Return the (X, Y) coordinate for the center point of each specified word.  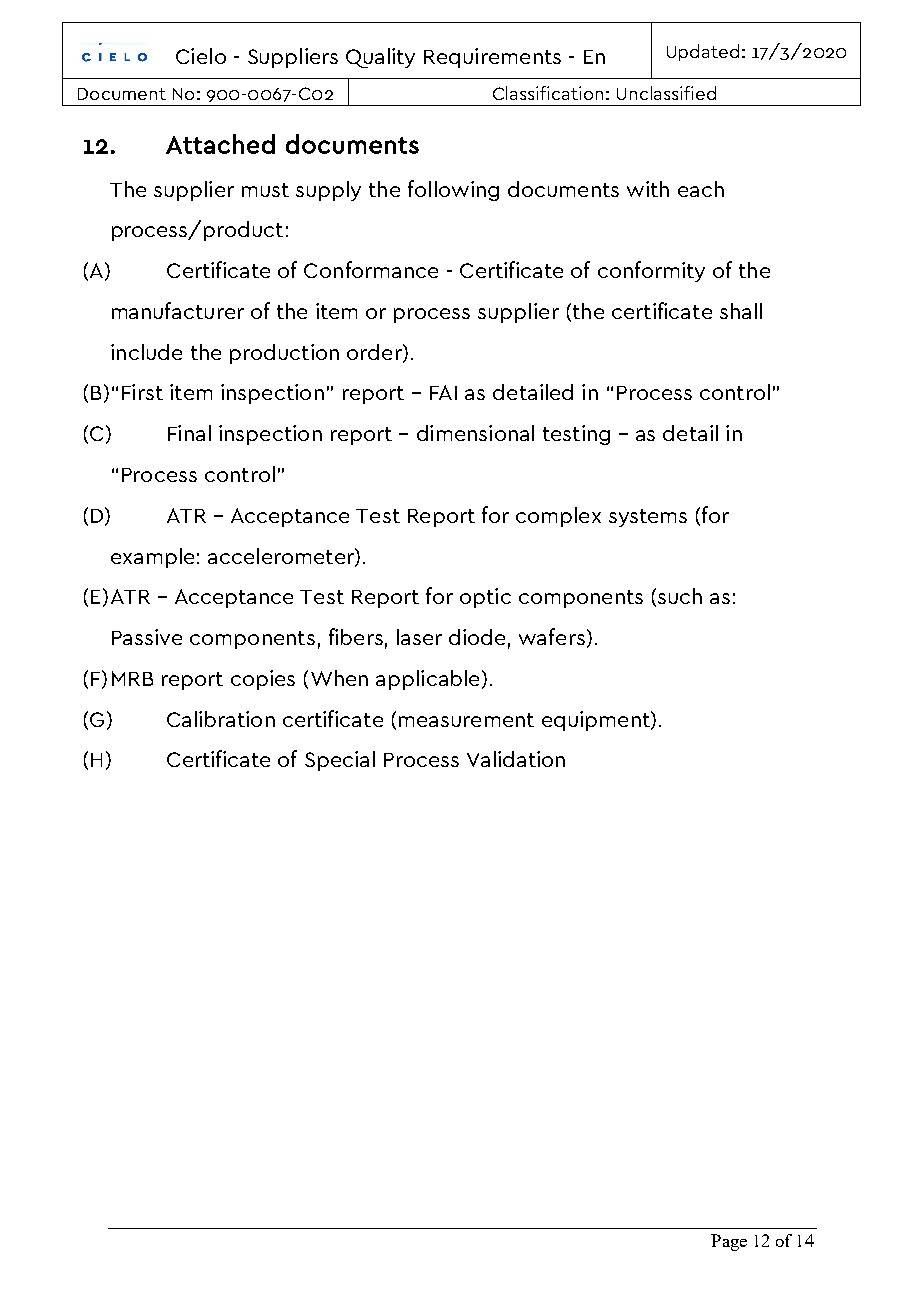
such (680, 596)
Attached (220, 144)
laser (419, 637)
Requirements (492, 58)
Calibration (221, 719)
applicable (427, 680)
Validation (516, 759)
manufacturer (178, 310)
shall (741, 311)
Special (340, 761)
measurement (466, 720)
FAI (443, 392)
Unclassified (666, 93)
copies (263, 680)
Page (729, 1242)
